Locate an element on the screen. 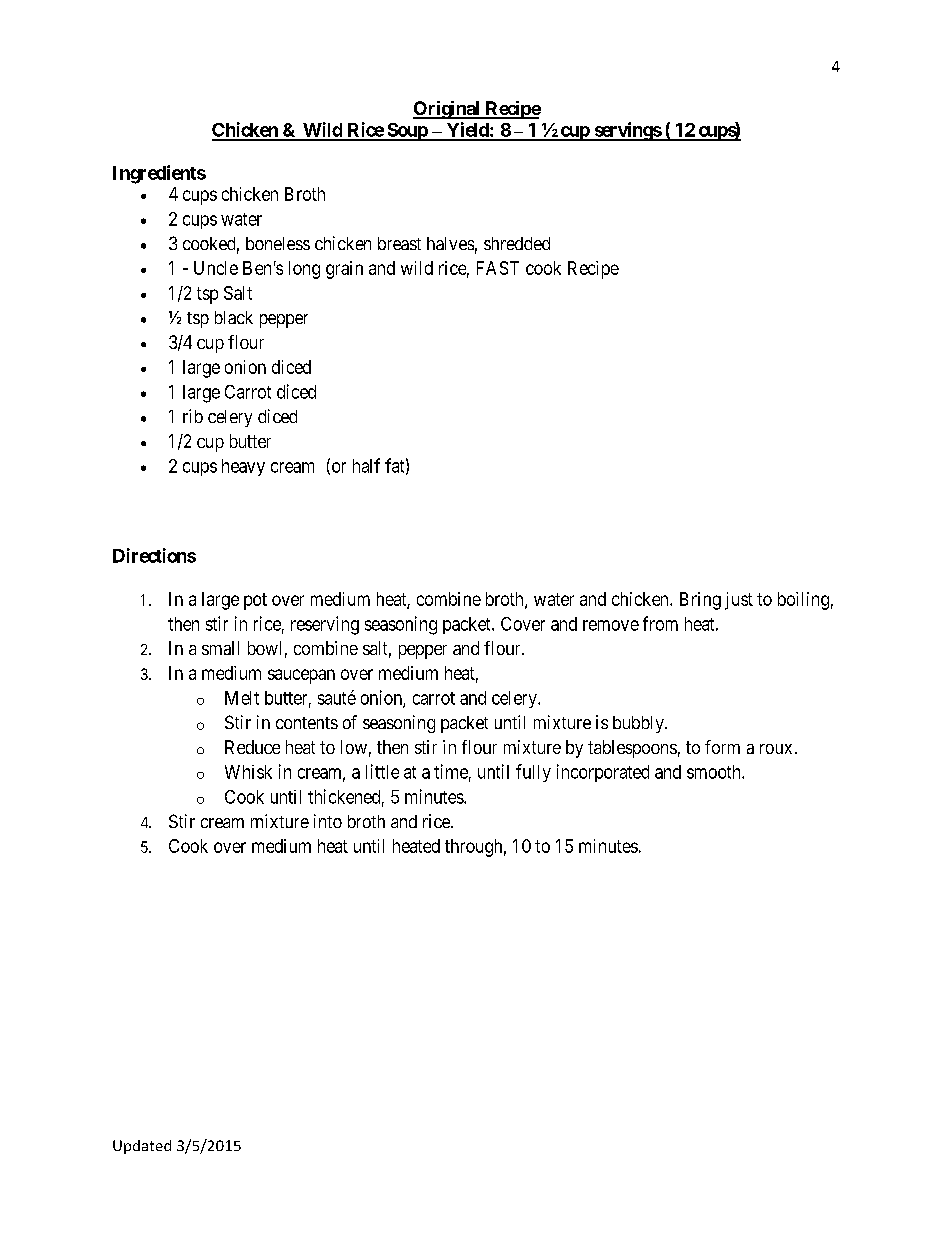 Image resolution: width=952 pixels, height=1233 pixels. Updated is located at coordinates (142, 1147).
